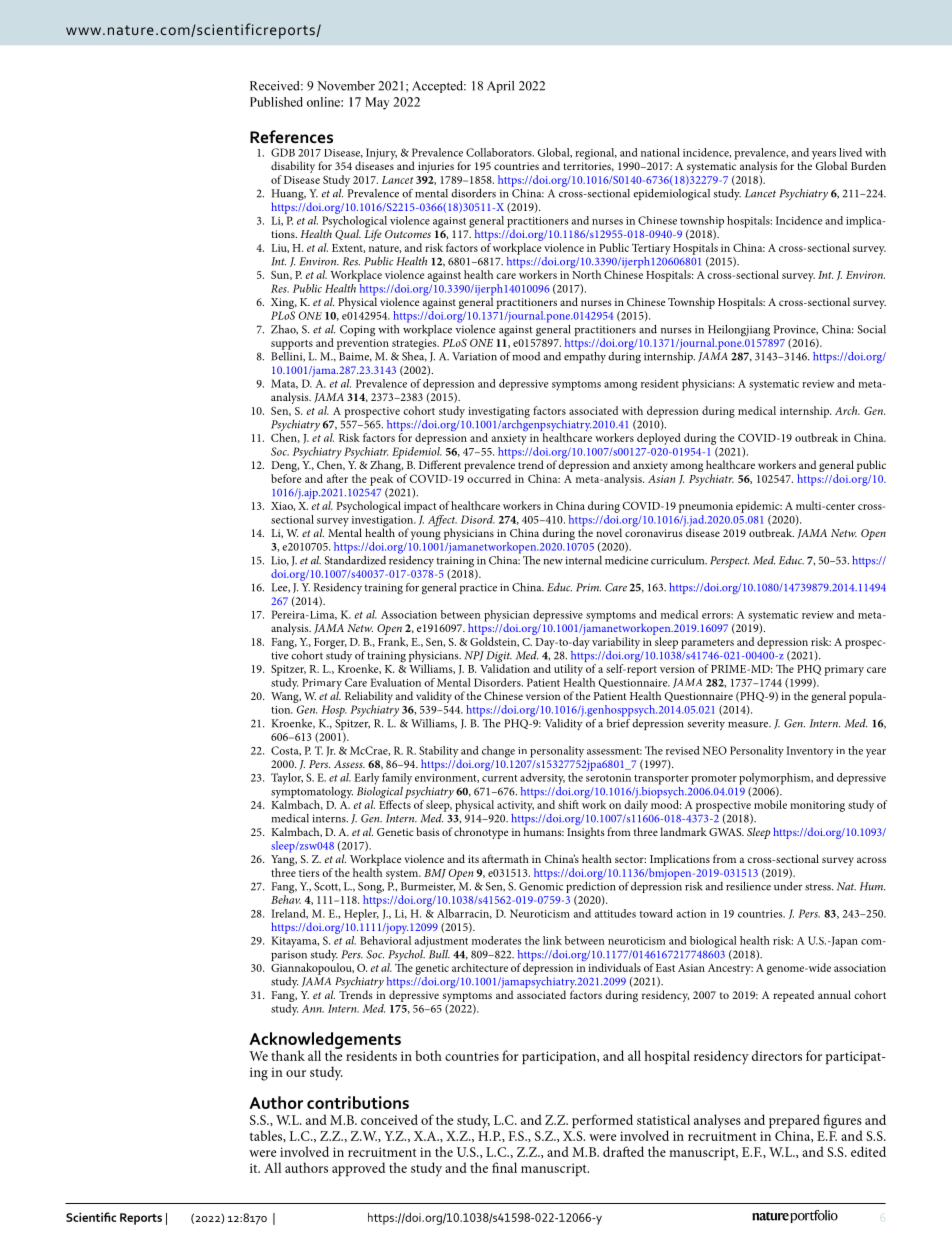 This page has width=952, height=1251. I want to click on deployed, so click(659, 439).
